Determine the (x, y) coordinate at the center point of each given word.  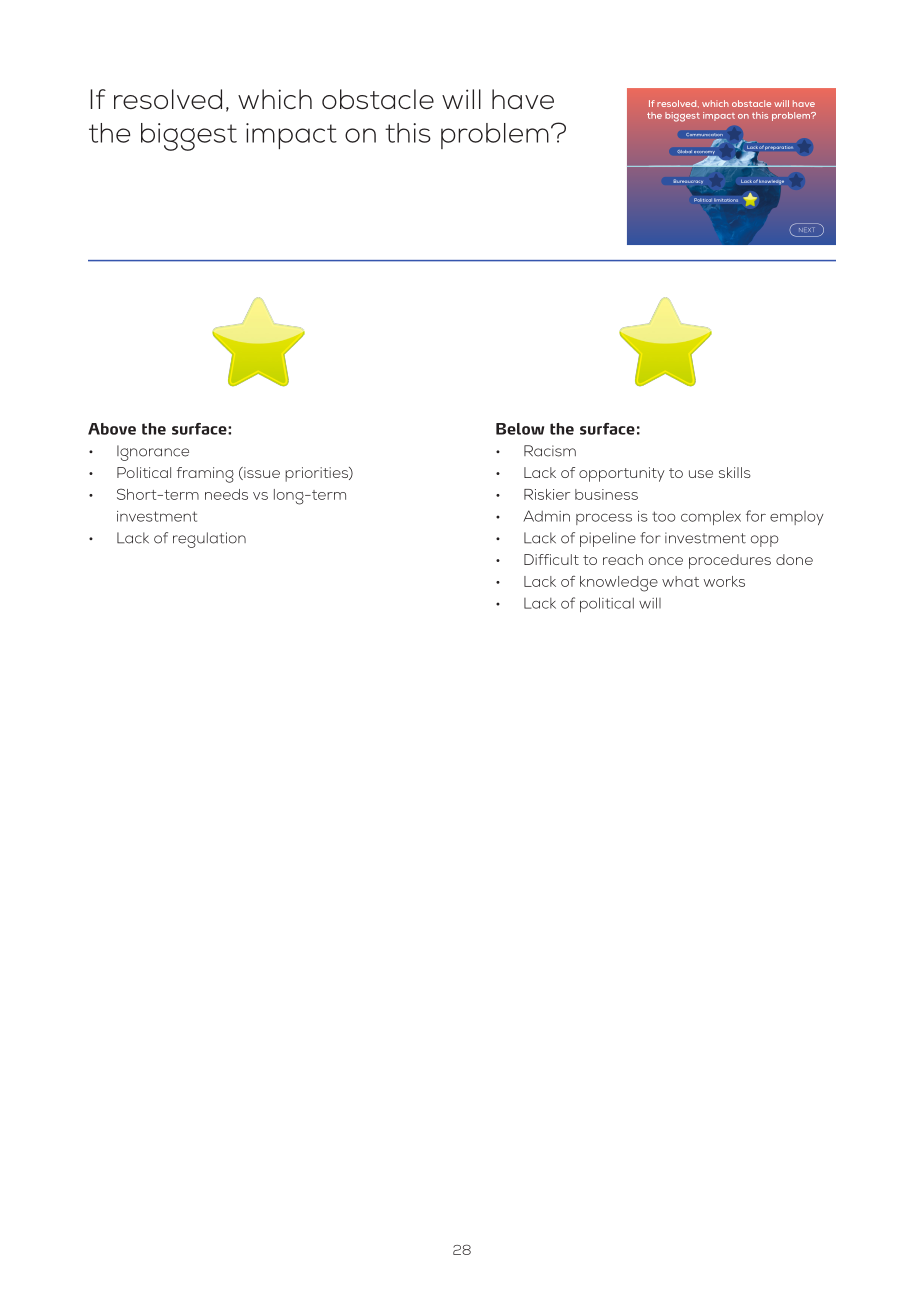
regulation (209, 540)
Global (684, 151)
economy (705, 154)
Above (112, 429)
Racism (550, 451)
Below (520, 429)
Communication (703, 135)
